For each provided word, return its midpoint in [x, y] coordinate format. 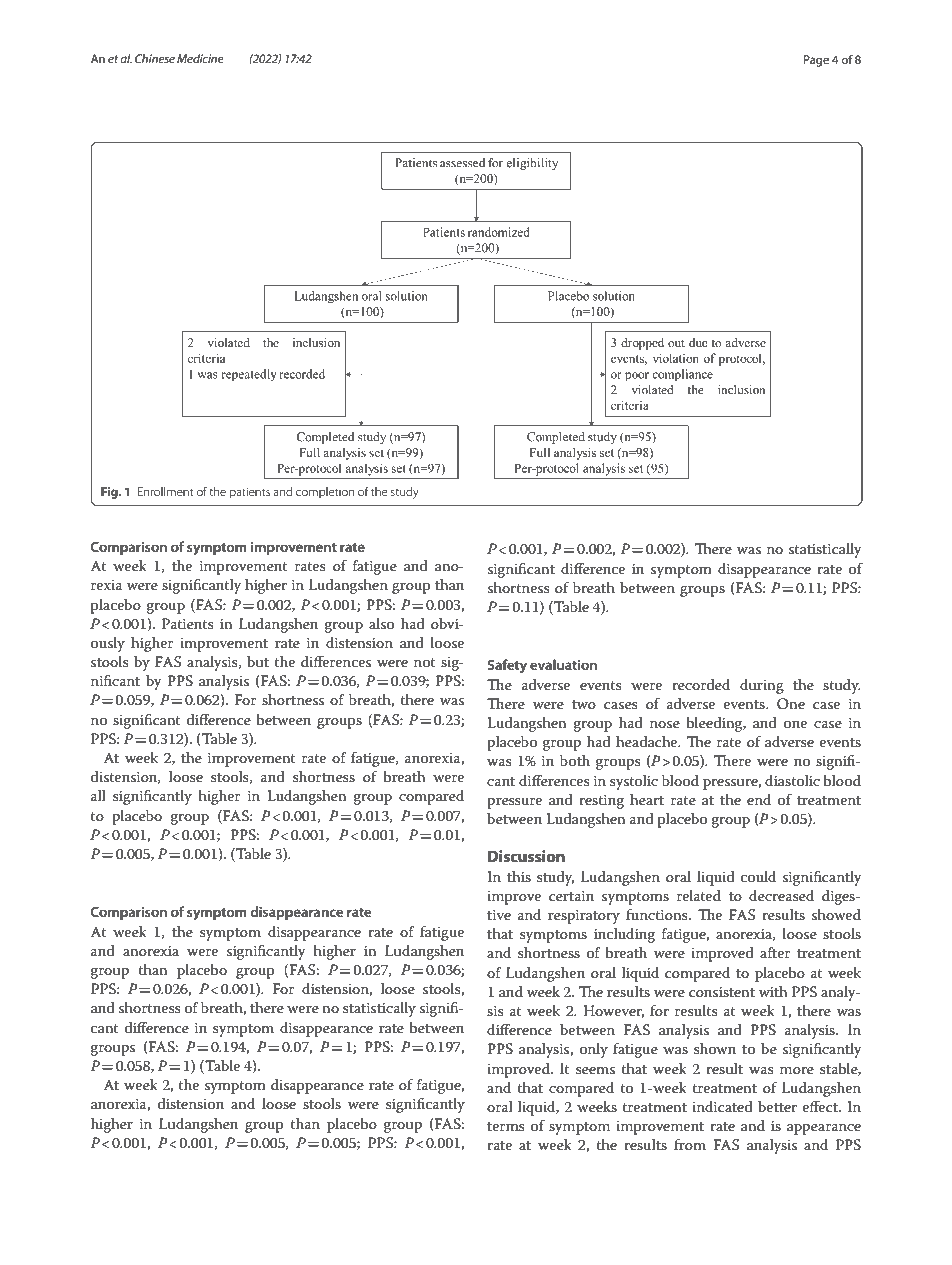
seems [595, 1070]
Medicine [200, 58]
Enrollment [165, 491]
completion [325, 492]
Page [816, 61]
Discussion [526, 856]
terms [506, 1126]
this [519, 876]
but [258, 661]
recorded [701, 684]
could [758, 876]
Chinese [155, 58]
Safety [507, 666]
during [762, 686]
